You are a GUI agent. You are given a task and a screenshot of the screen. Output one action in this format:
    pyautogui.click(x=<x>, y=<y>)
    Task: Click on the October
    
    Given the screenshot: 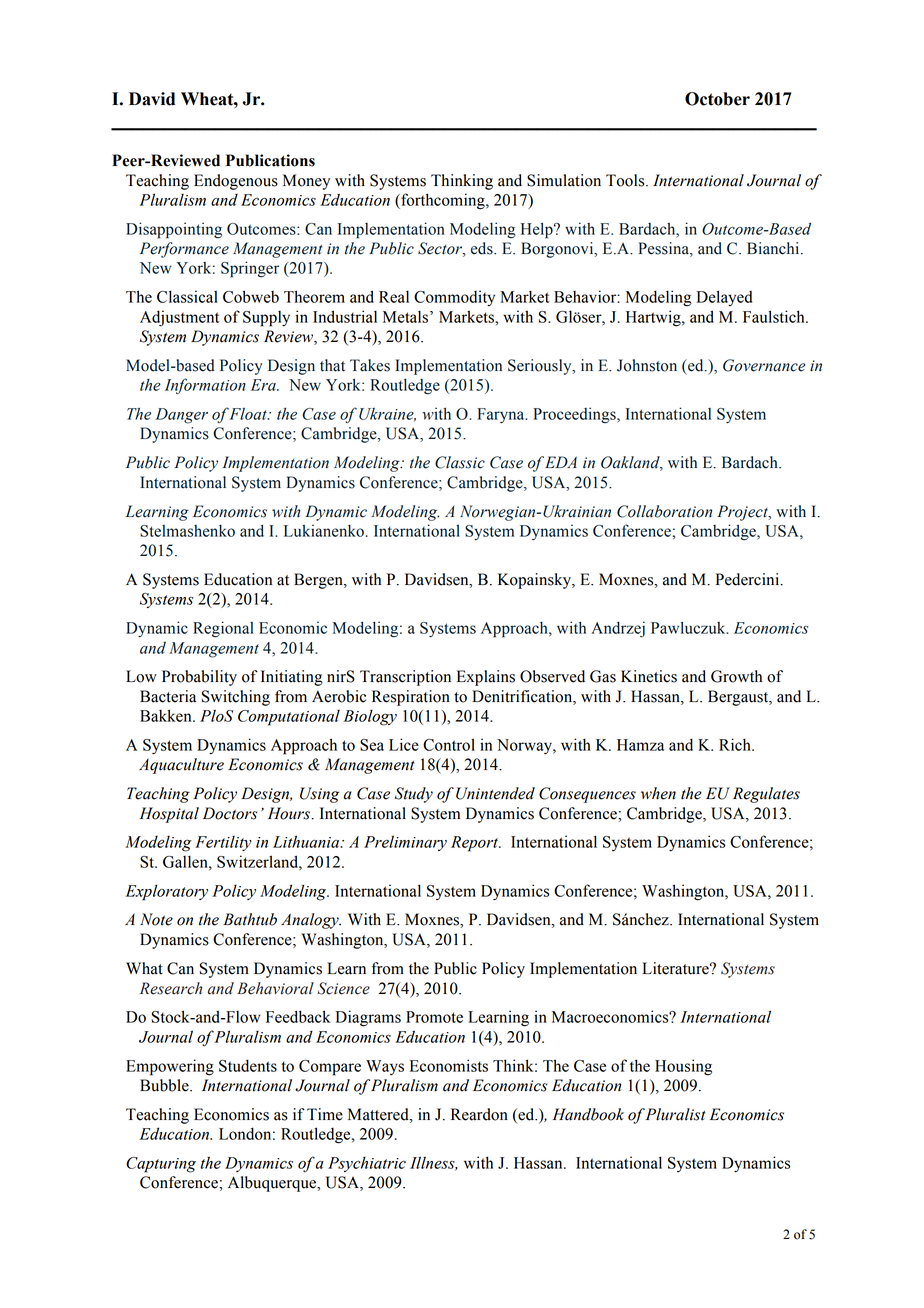 What is the action you would take?
    pyautogui.click(x=717, y=99)
